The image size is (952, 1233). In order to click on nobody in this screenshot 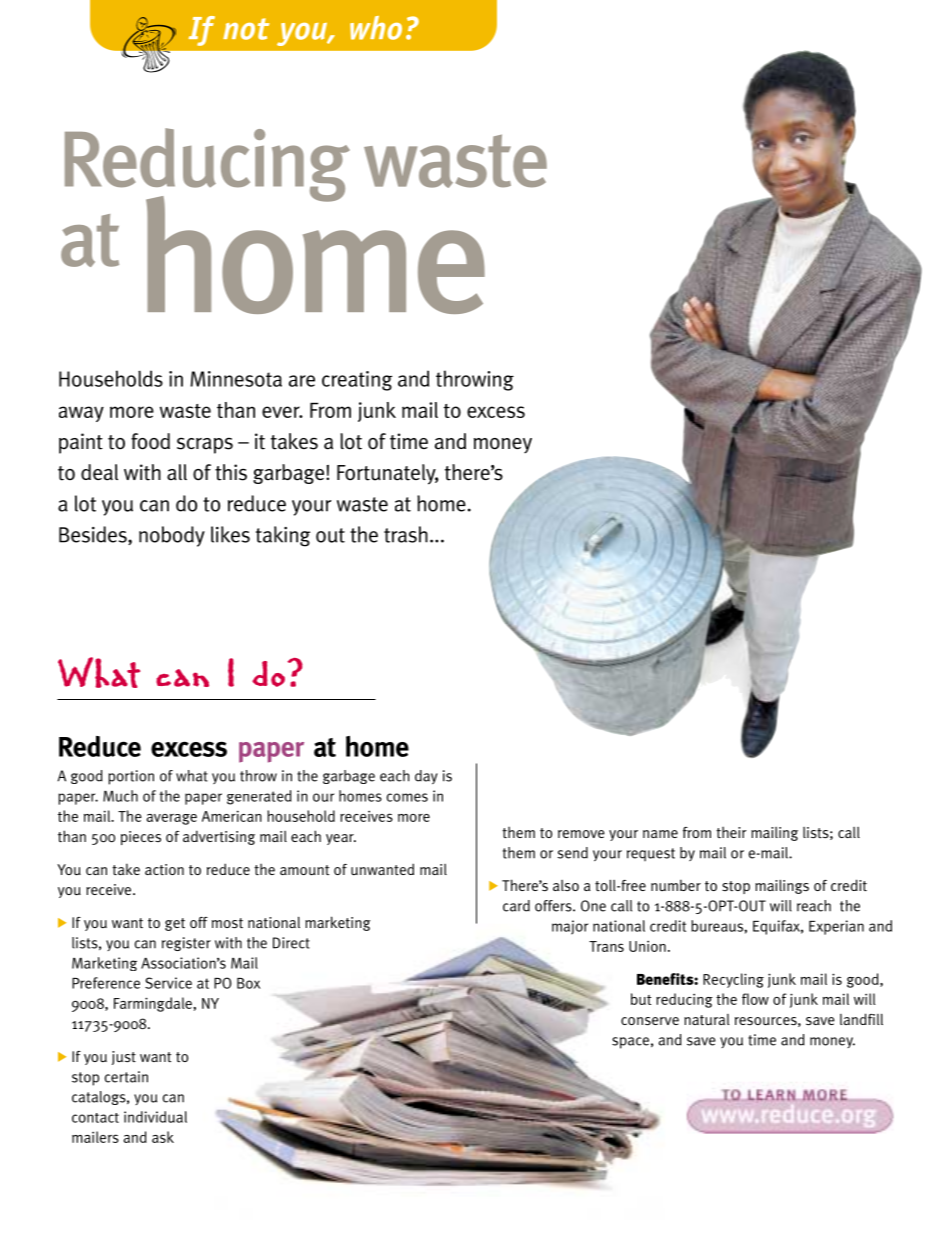, I will do `click(172, 536)`.
